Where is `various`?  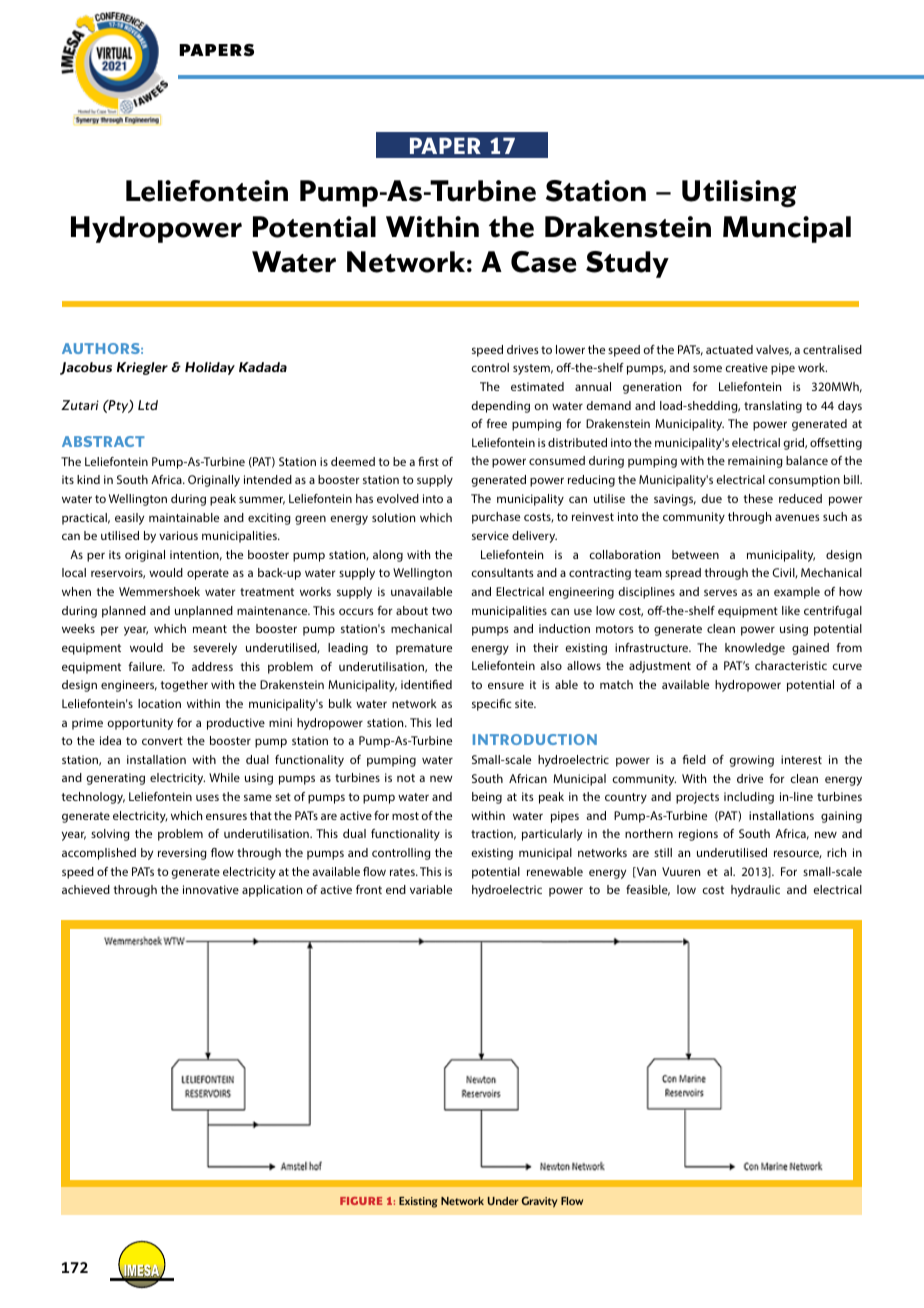
various is located at coordinates (178, 535).
